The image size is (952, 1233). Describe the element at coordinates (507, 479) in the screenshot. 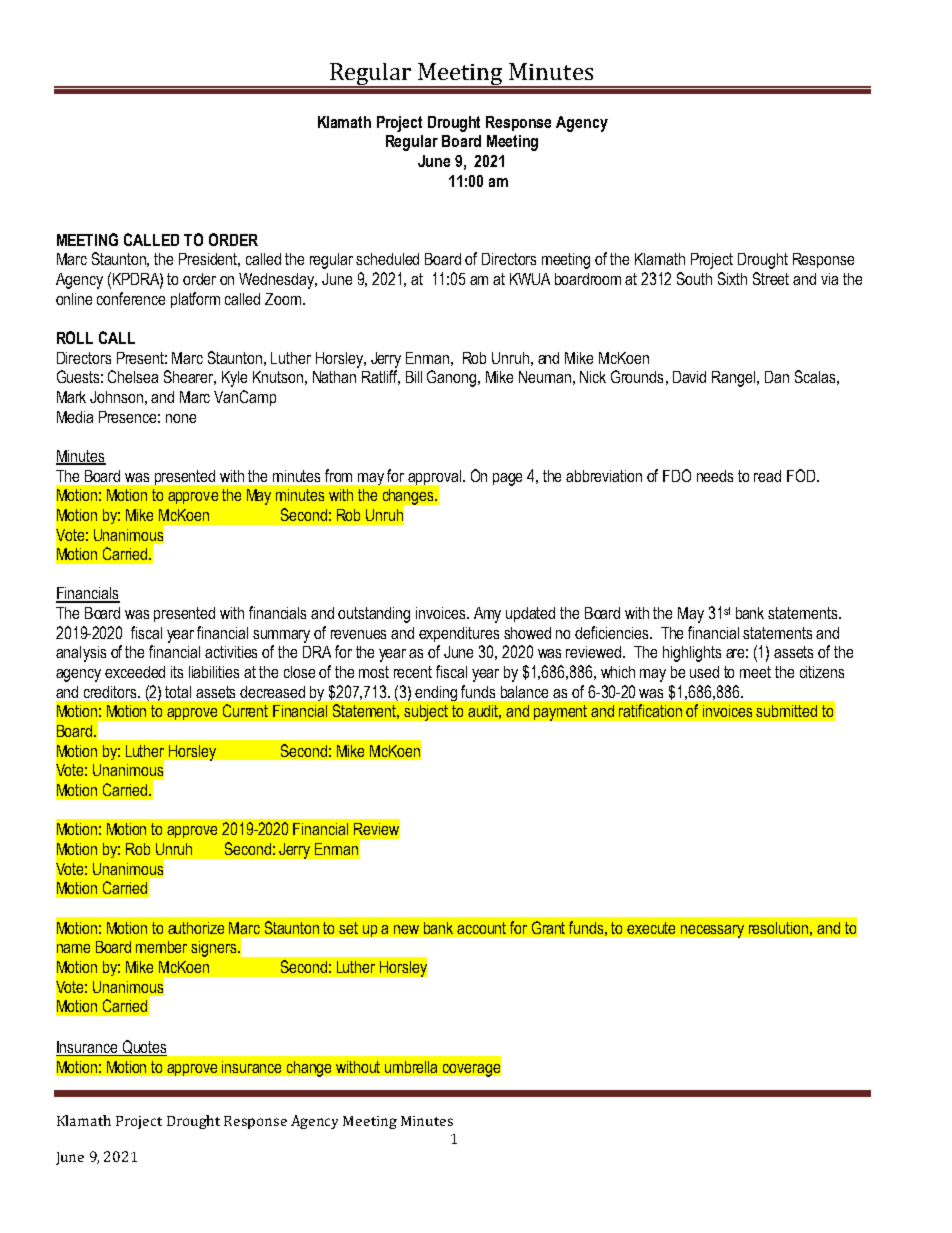

I see `page` at that location.
